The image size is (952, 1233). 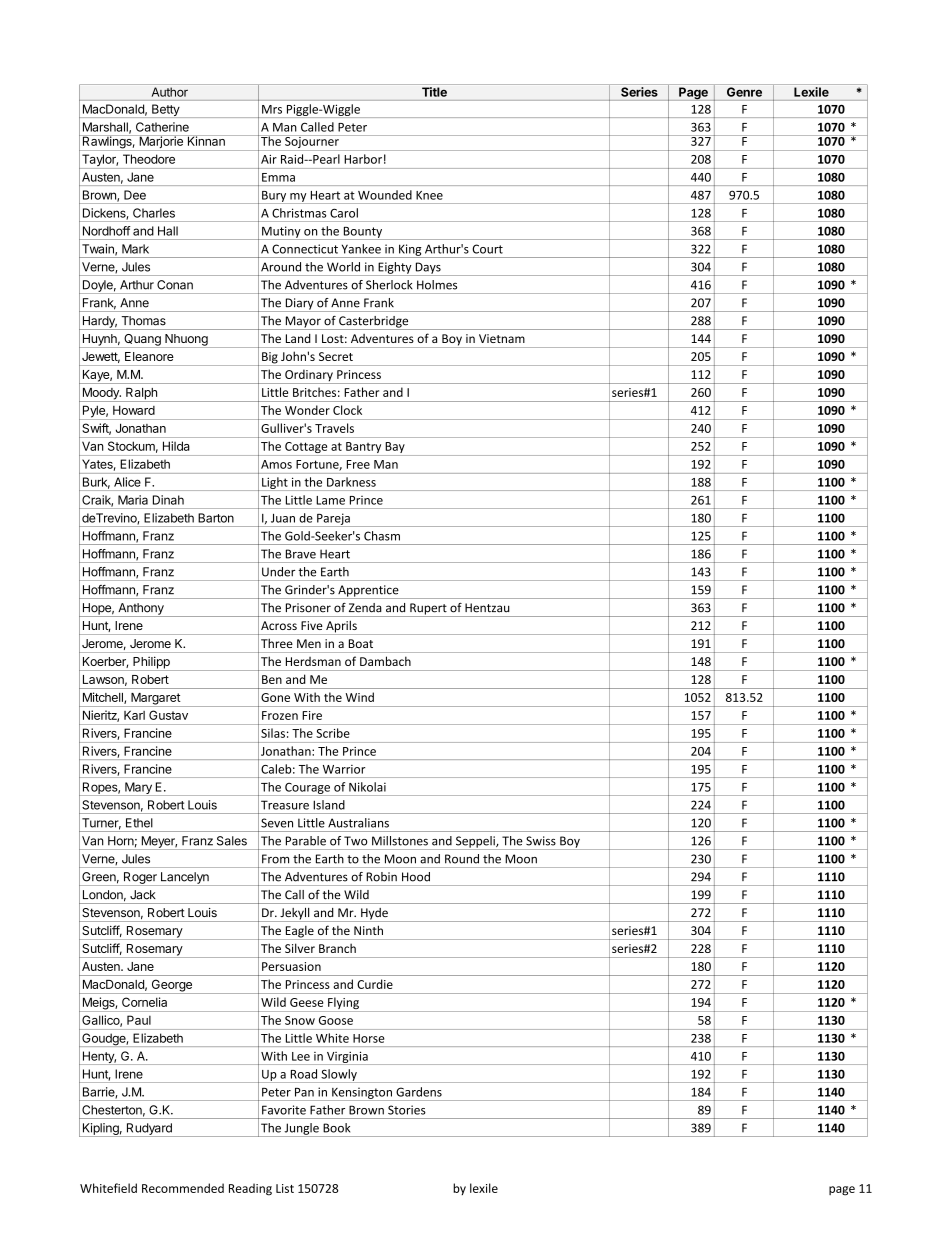 What do you see at coordinates (162, 127) in the page?
I see `Catherine` at bounding box center [162, 127].
